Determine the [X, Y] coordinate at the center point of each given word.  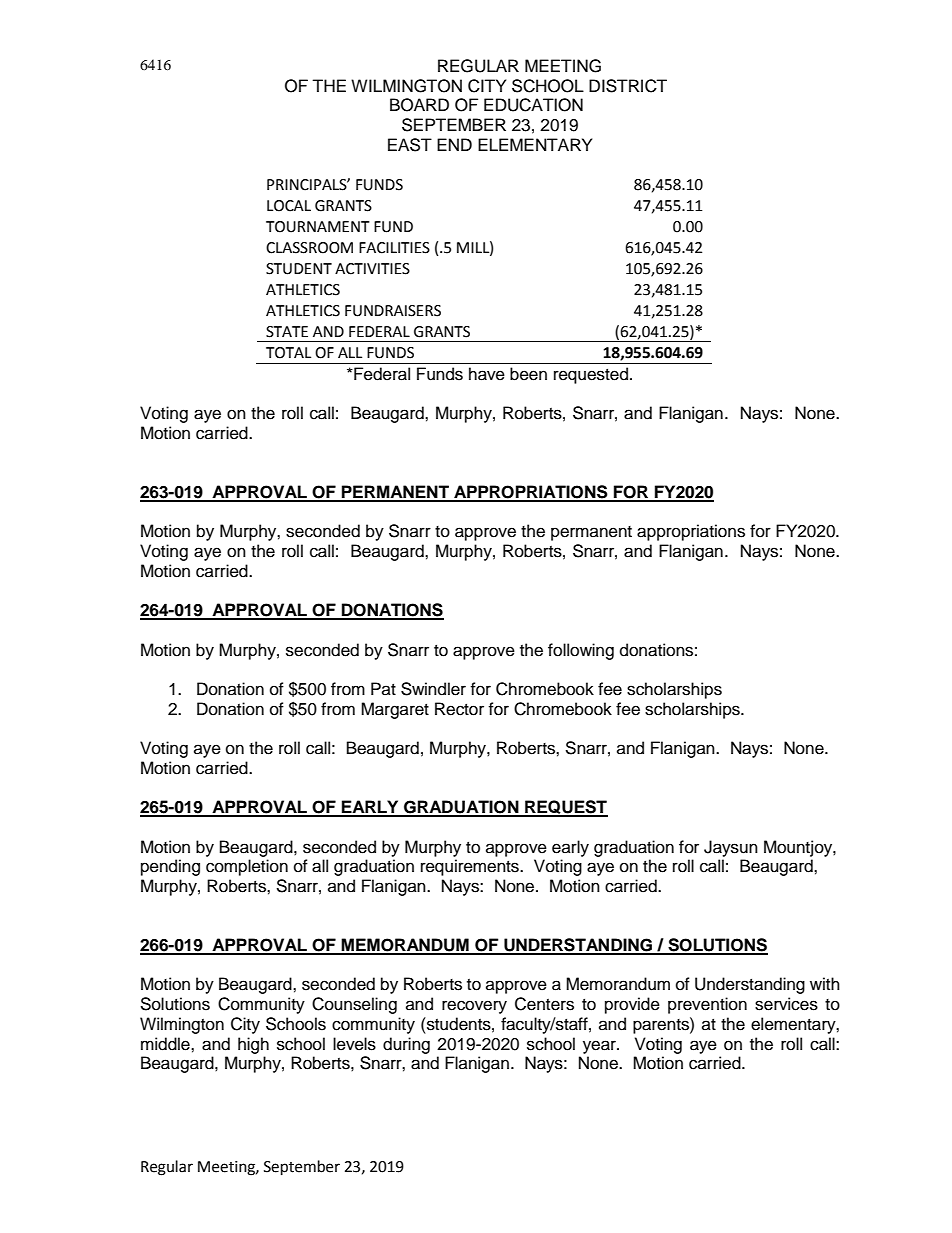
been [528, 374]
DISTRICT [628, 86]
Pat [383, 688]
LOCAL [289, 206]
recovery [474, 1007]
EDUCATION [533, 105]
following [581, 651]
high [253, 1045]
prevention [707, 1005]
